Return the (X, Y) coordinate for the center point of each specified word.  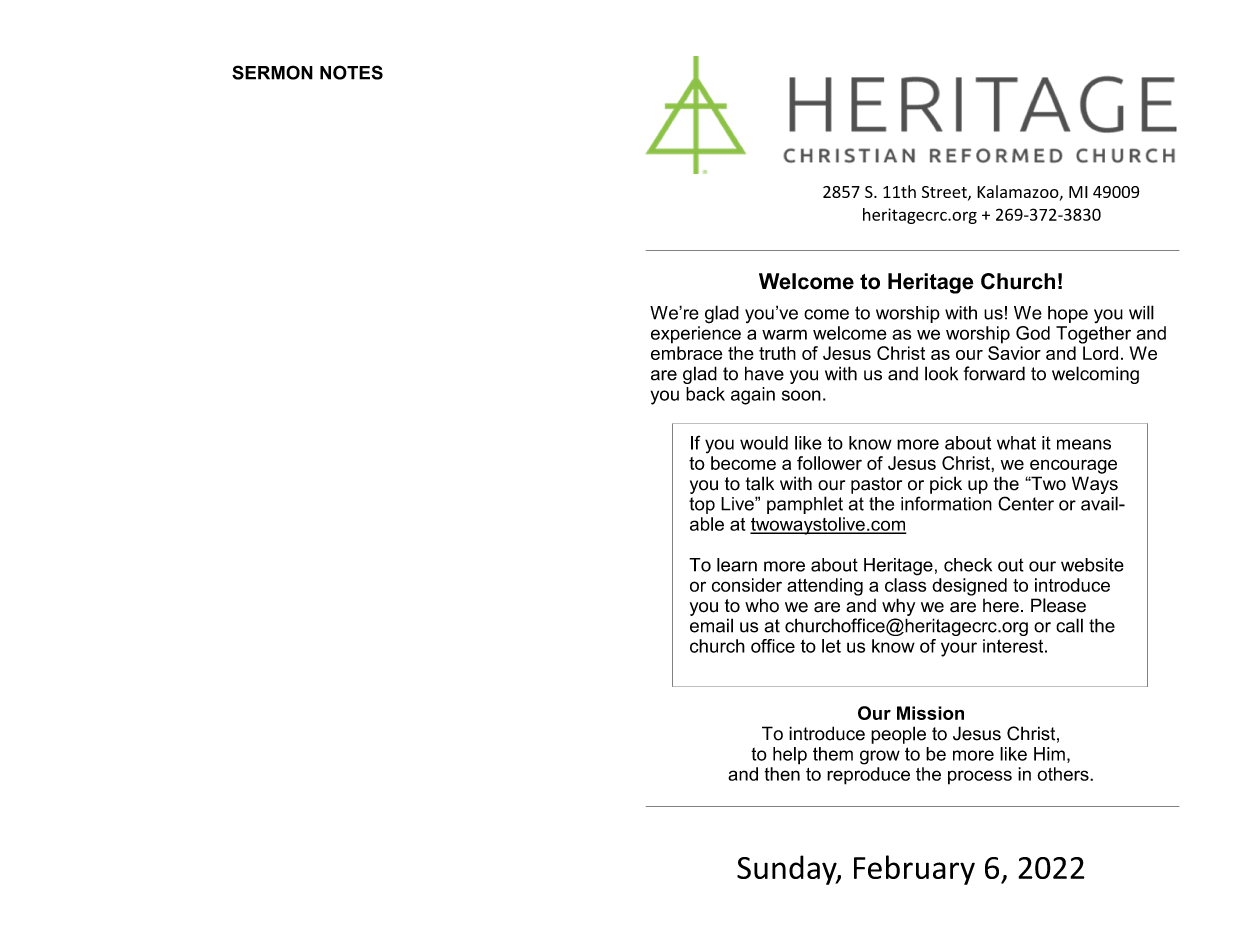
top (702, 505)
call (1069, 625)
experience (696, 335)
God (1033, 333)
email (711, 625)
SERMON (272, 72)
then (782, 774)
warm (784, 334)
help (790, 756)
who (762, 605)
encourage (1073, 466)
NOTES (351, 72)
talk (760, 483)
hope (1068, 314)
